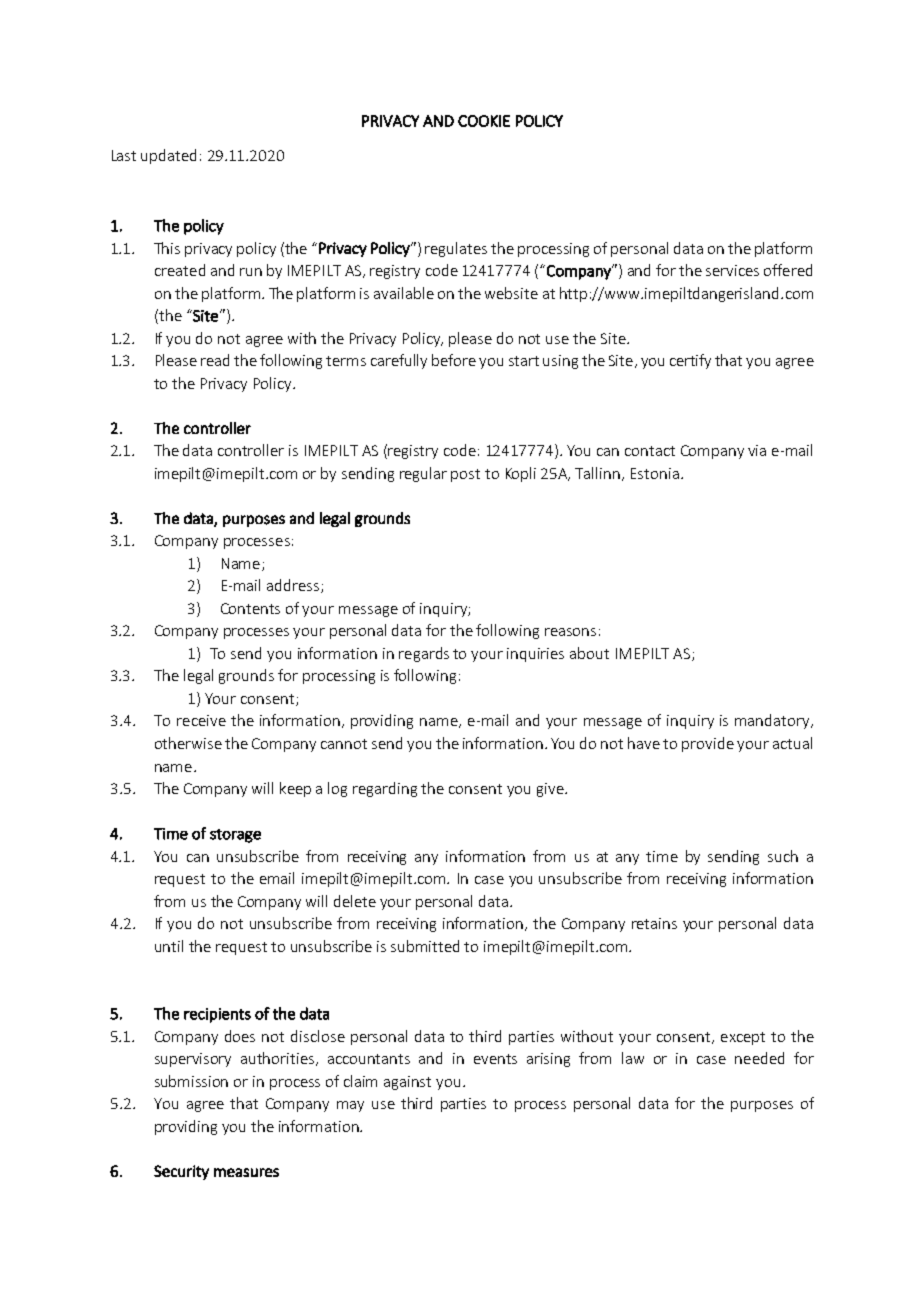  What do you see at coordinates (732, 270) in the screenshot?
I see `services` at bounding box center [732, 270].
